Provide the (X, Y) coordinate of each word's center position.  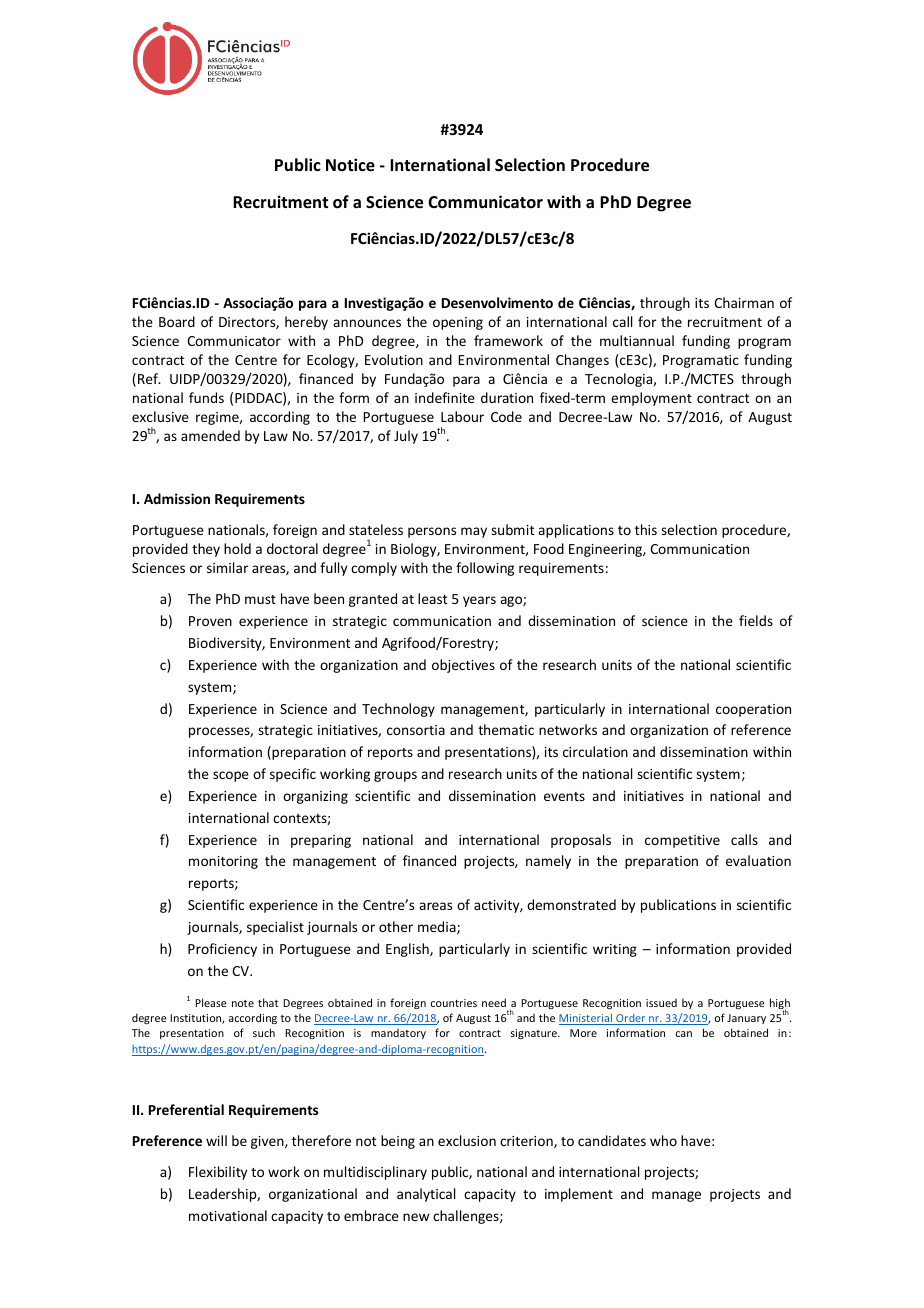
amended (210, 435)
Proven (210, 621)
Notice (350, 165)
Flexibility (218, 1173)
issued (661, 1003)
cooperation (753, 710)
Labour (462, 416)
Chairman (744, 302)
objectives (463, 666)
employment (651, 399)
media (438, 927)
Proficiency (222, 950)
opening (458, 323)
